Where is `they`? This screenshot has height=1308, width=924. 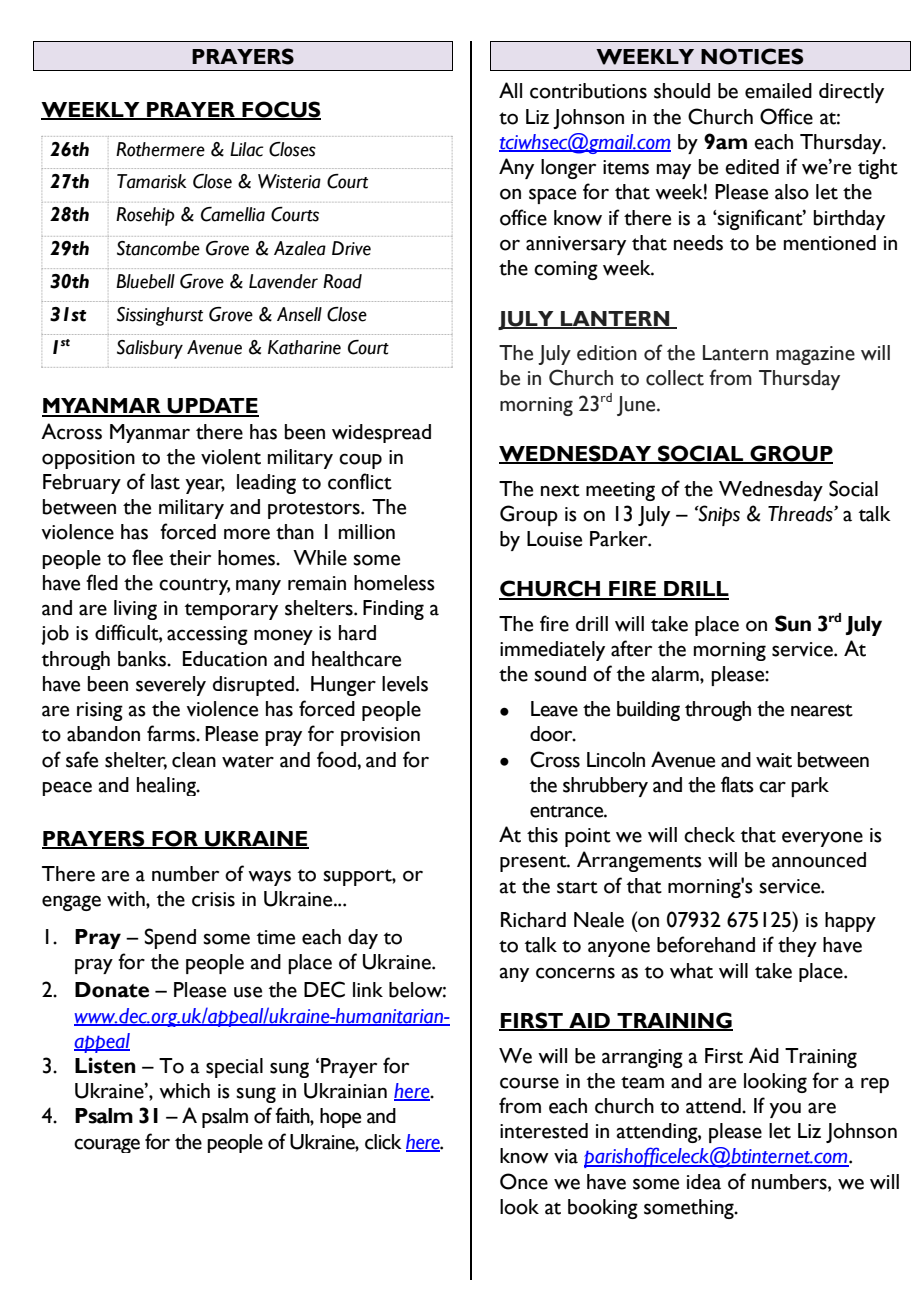 they is located at coordinates (797, 947).
